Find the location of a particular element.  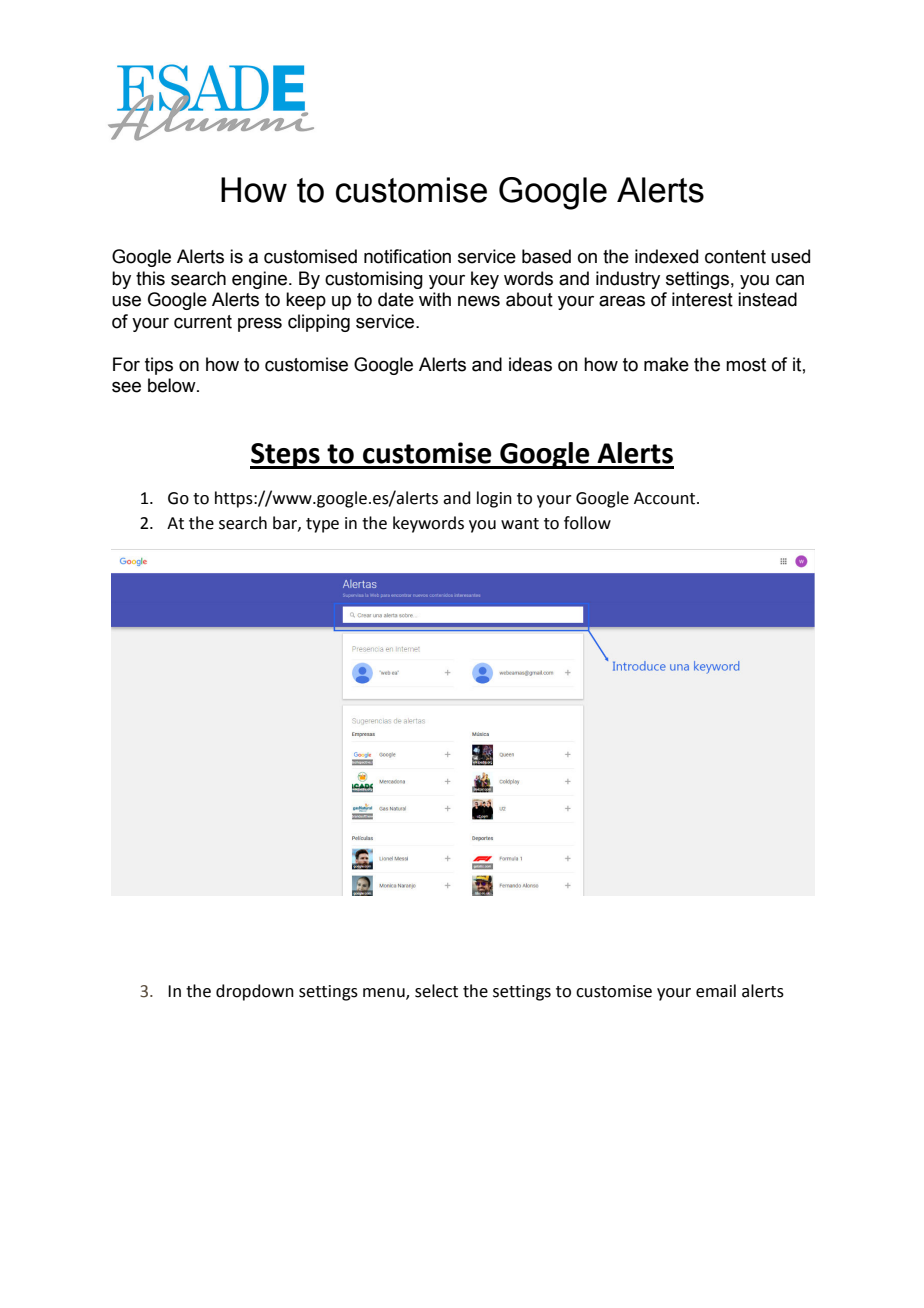

select is located at coordinates (436, 991).
